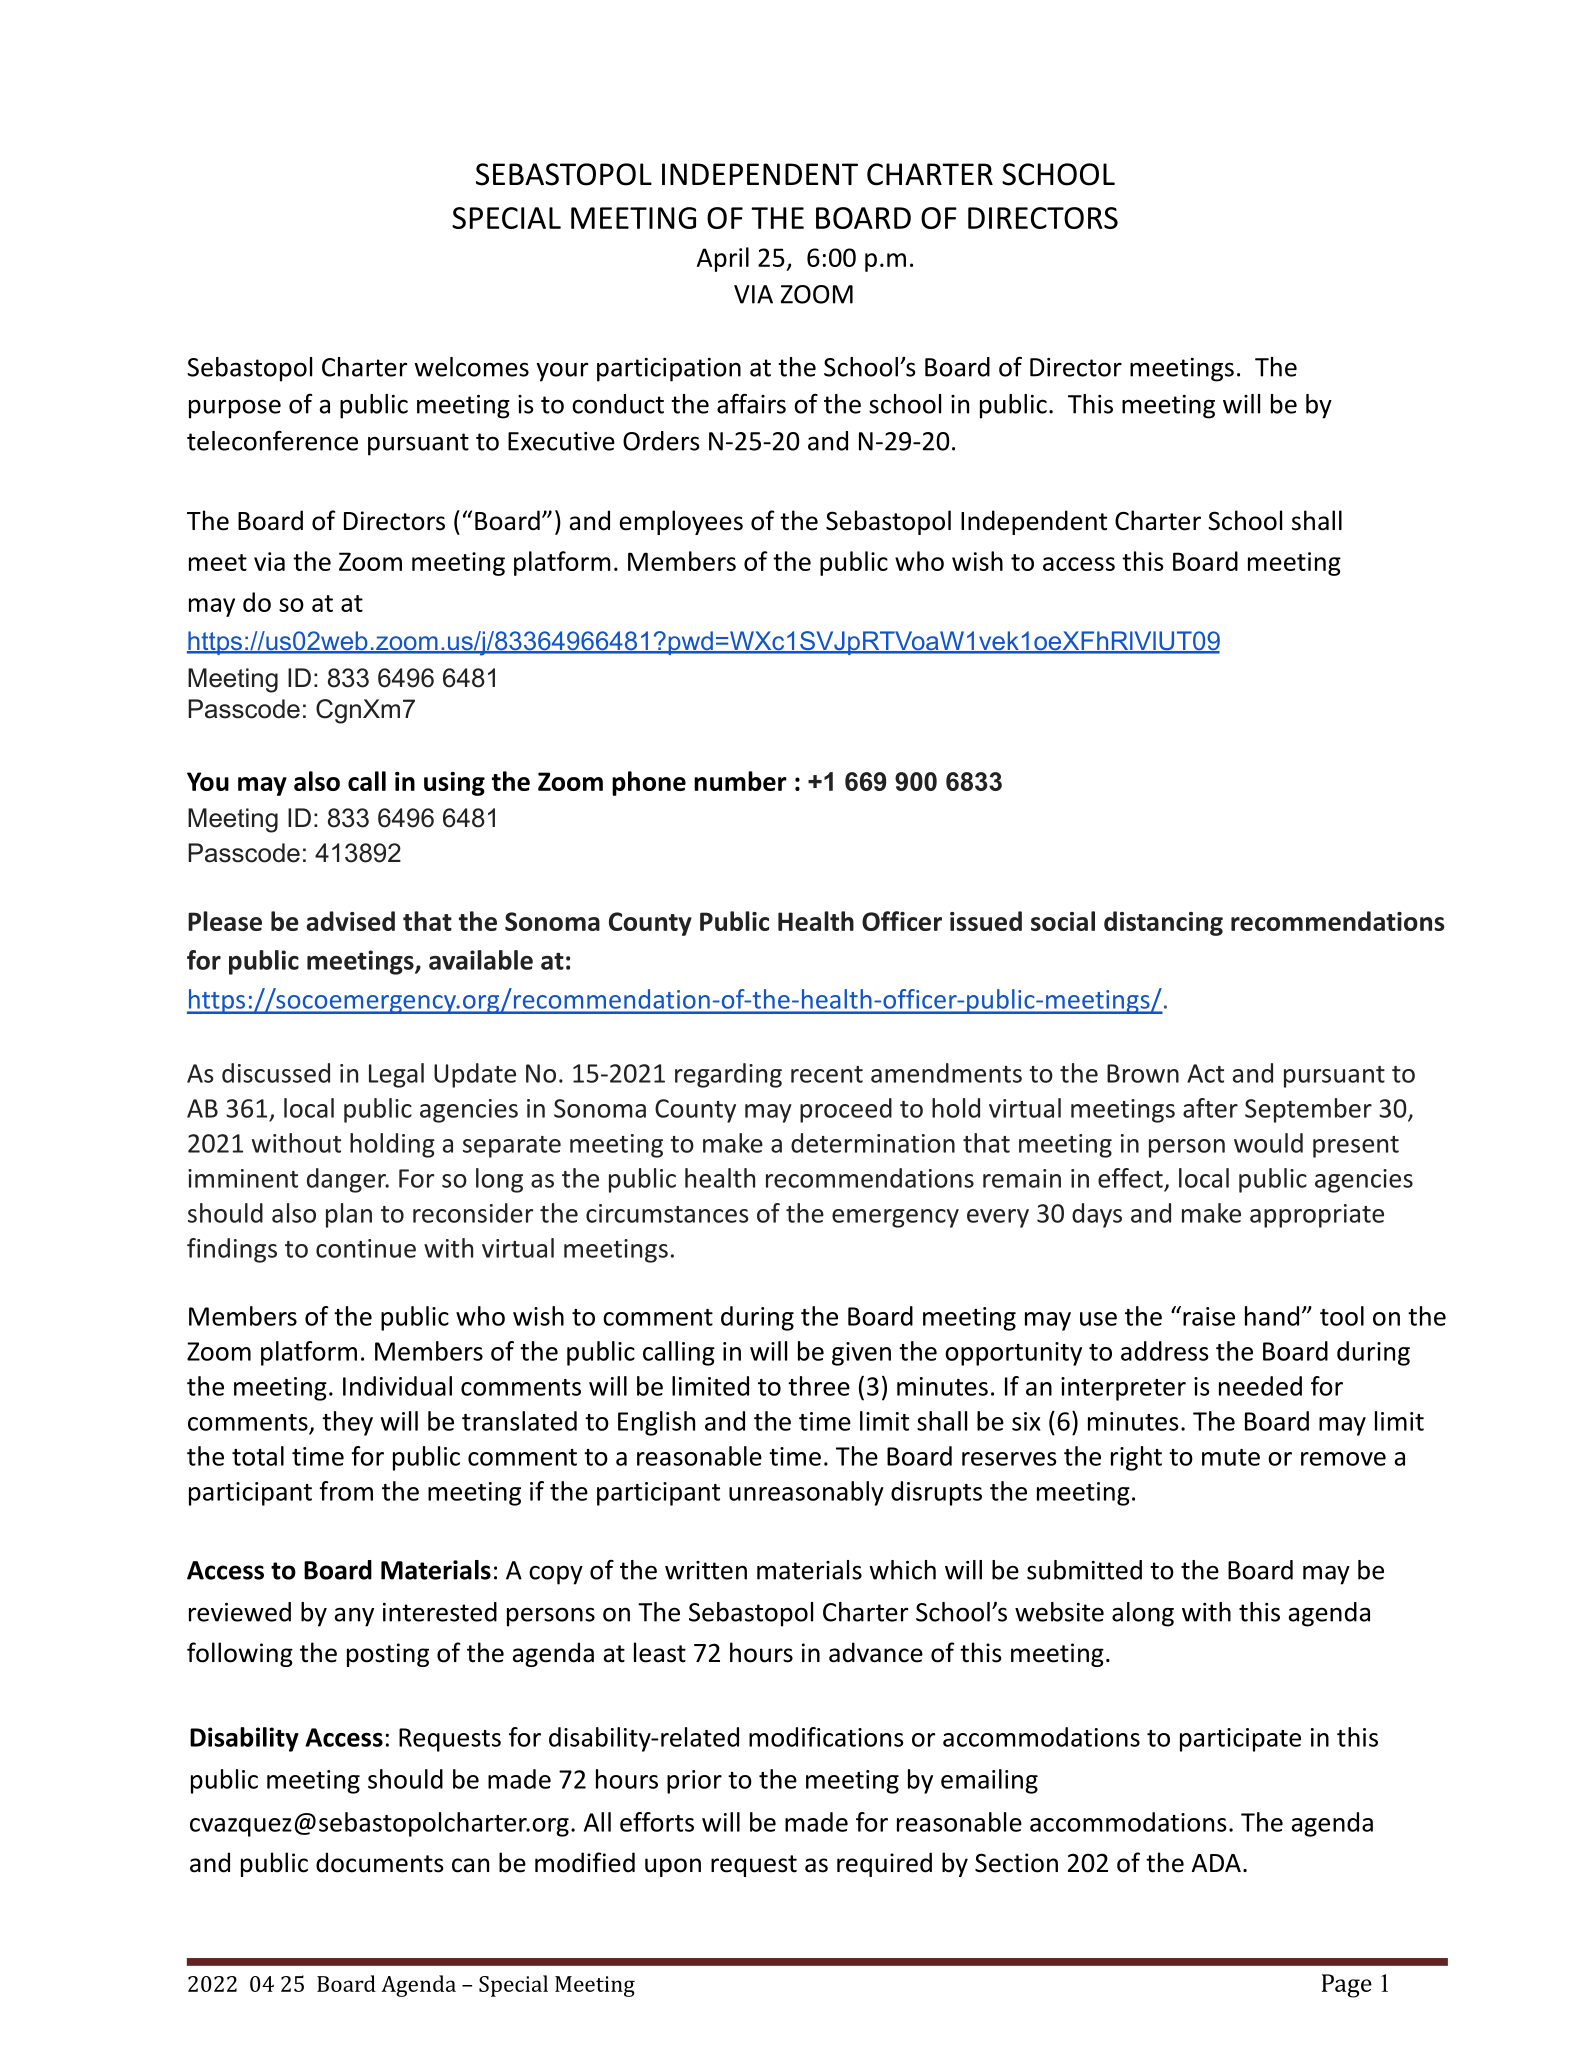  I want to click on advised, so click(350, 921).
